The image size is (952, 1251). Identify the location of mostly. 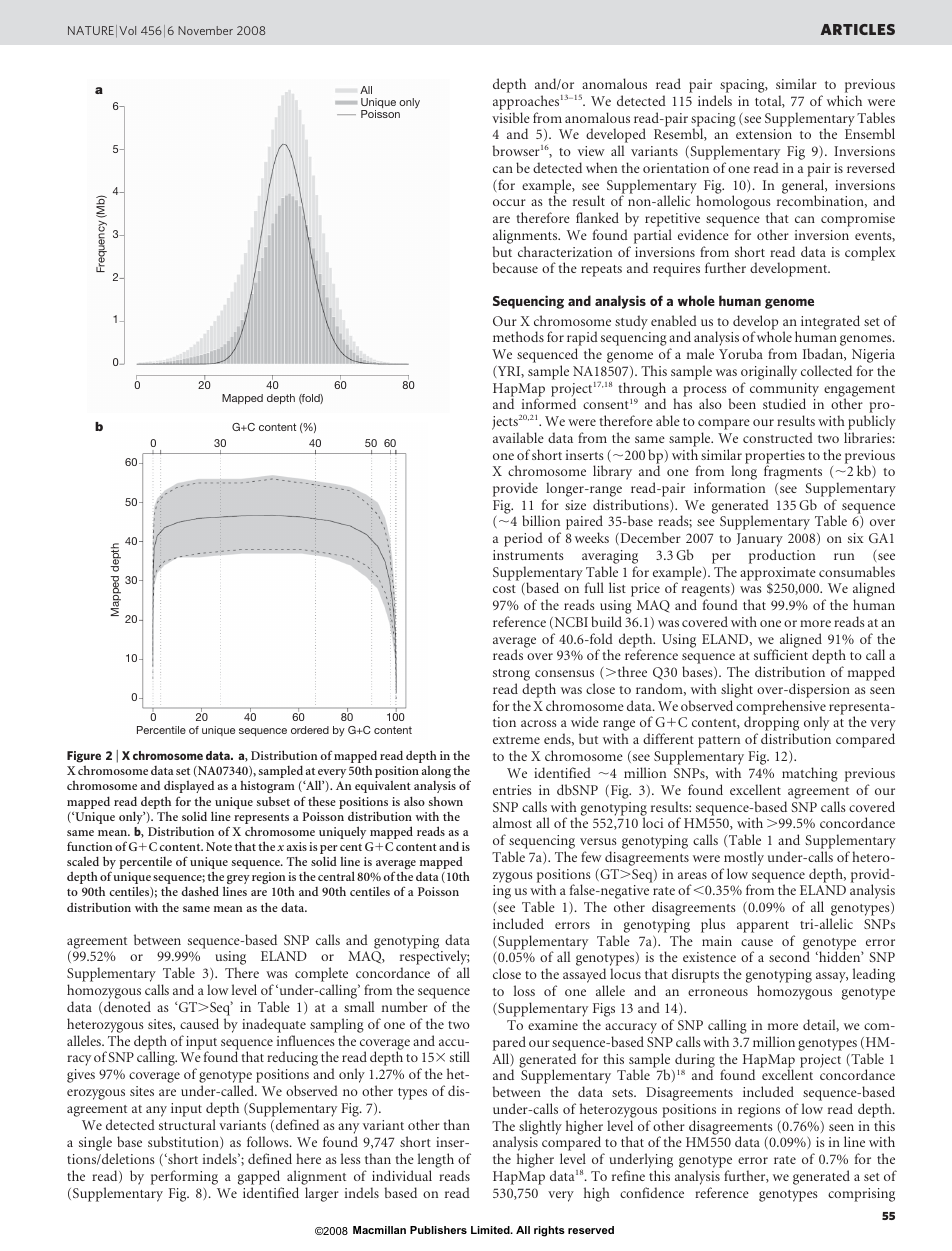
(743, 860).
